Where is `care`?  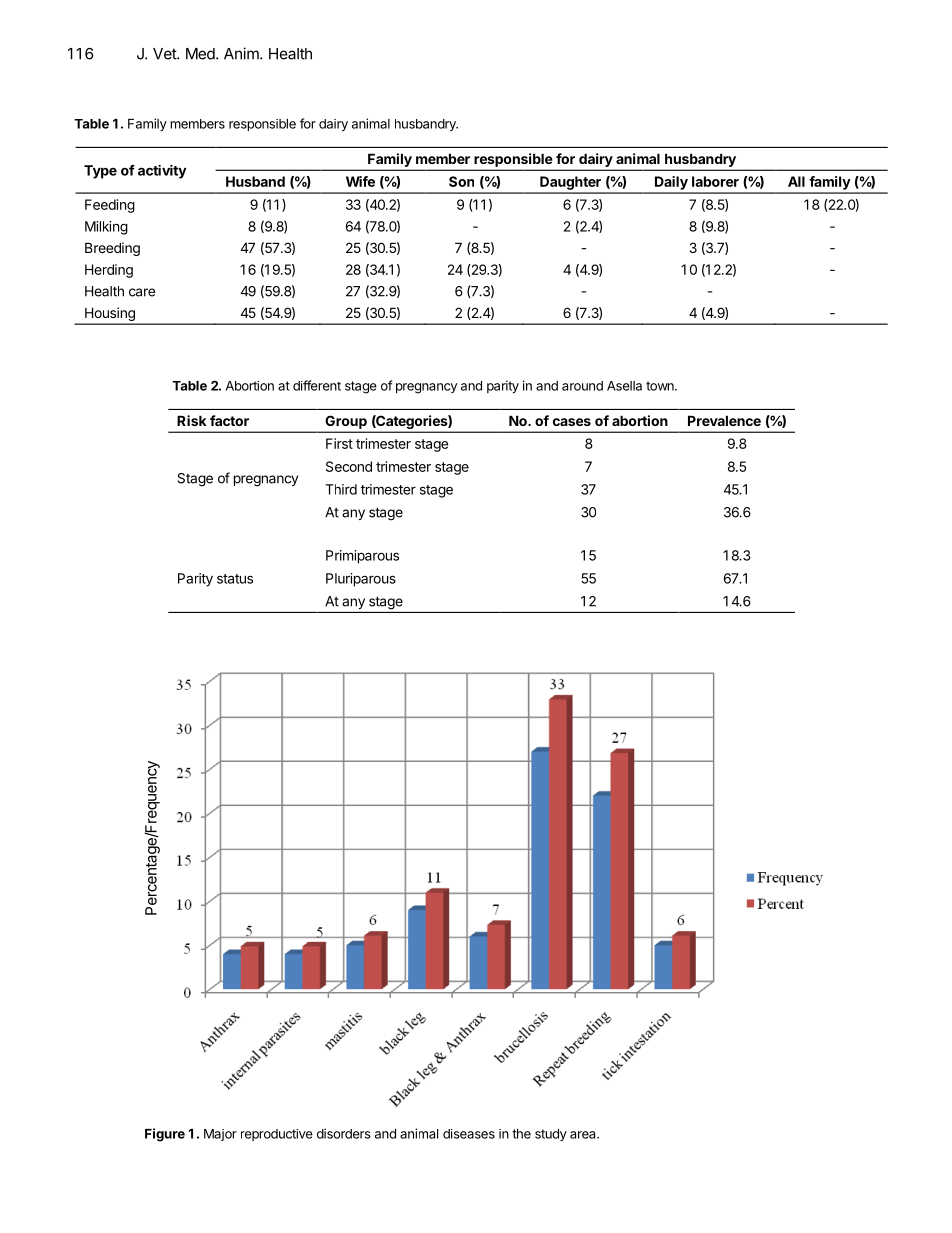
care is located at coordinates (142, 292).
